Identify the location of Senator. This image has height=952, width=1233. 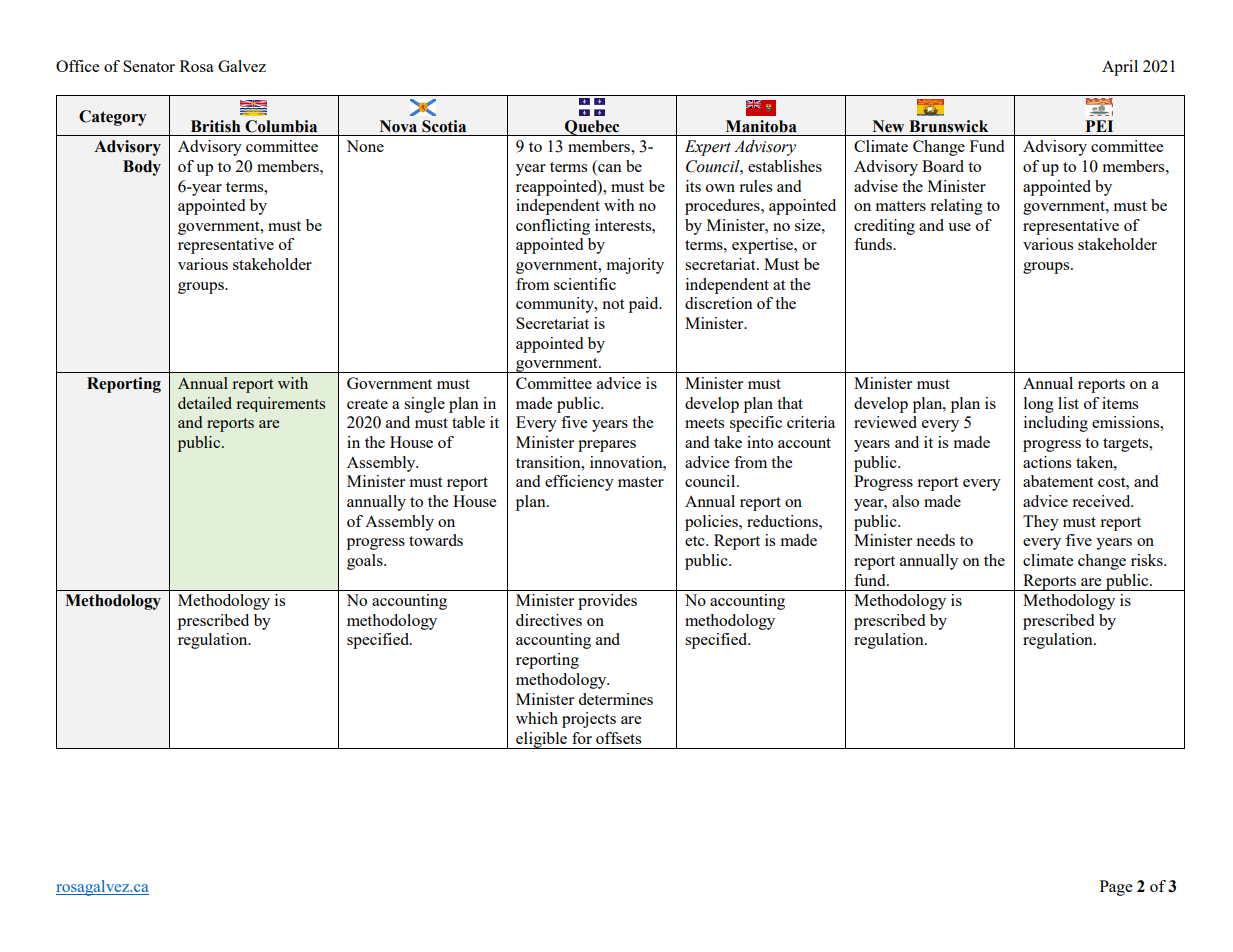
(149, 66).
